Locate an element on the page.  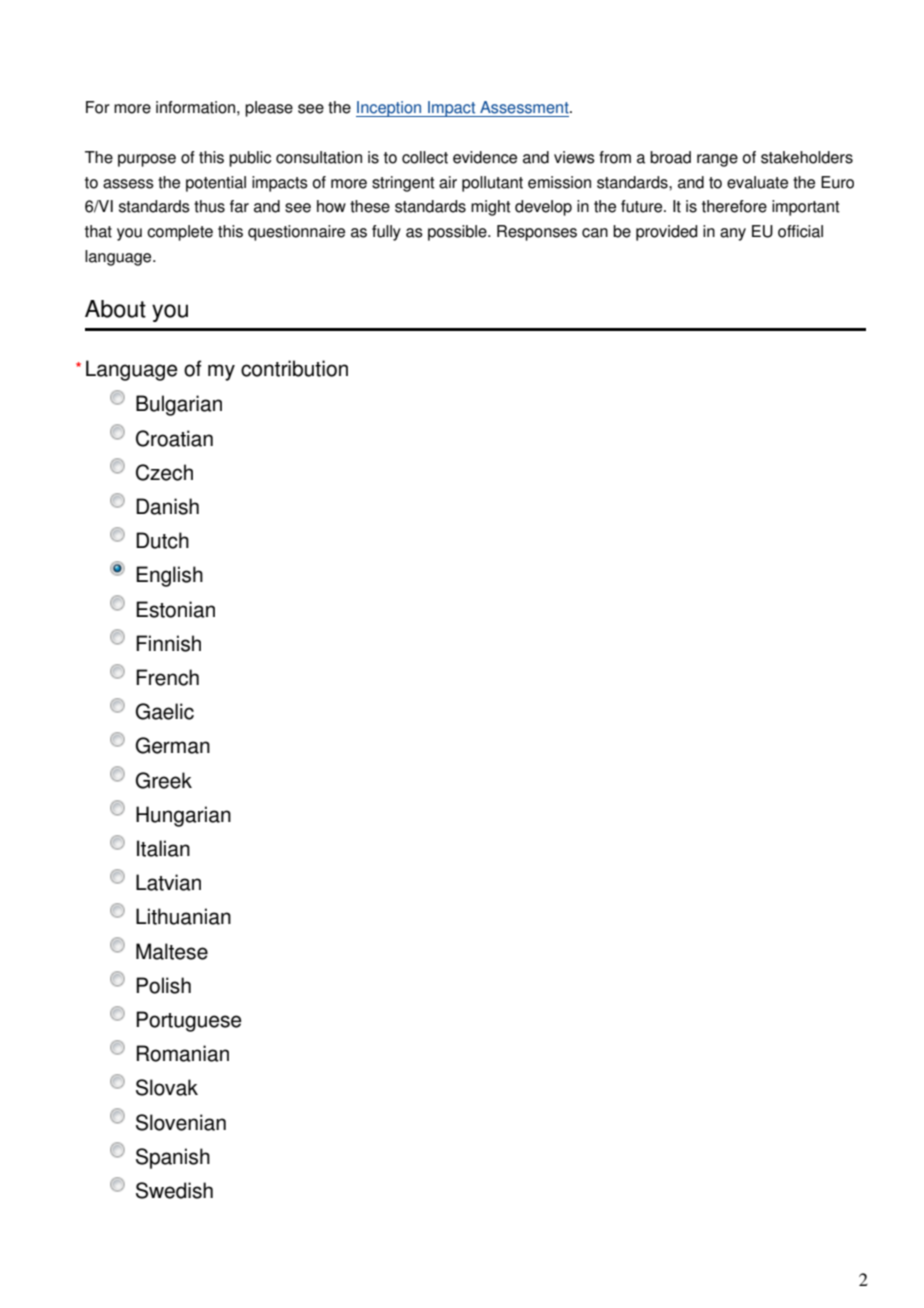
purpose is located at coordinates (147, 160).
